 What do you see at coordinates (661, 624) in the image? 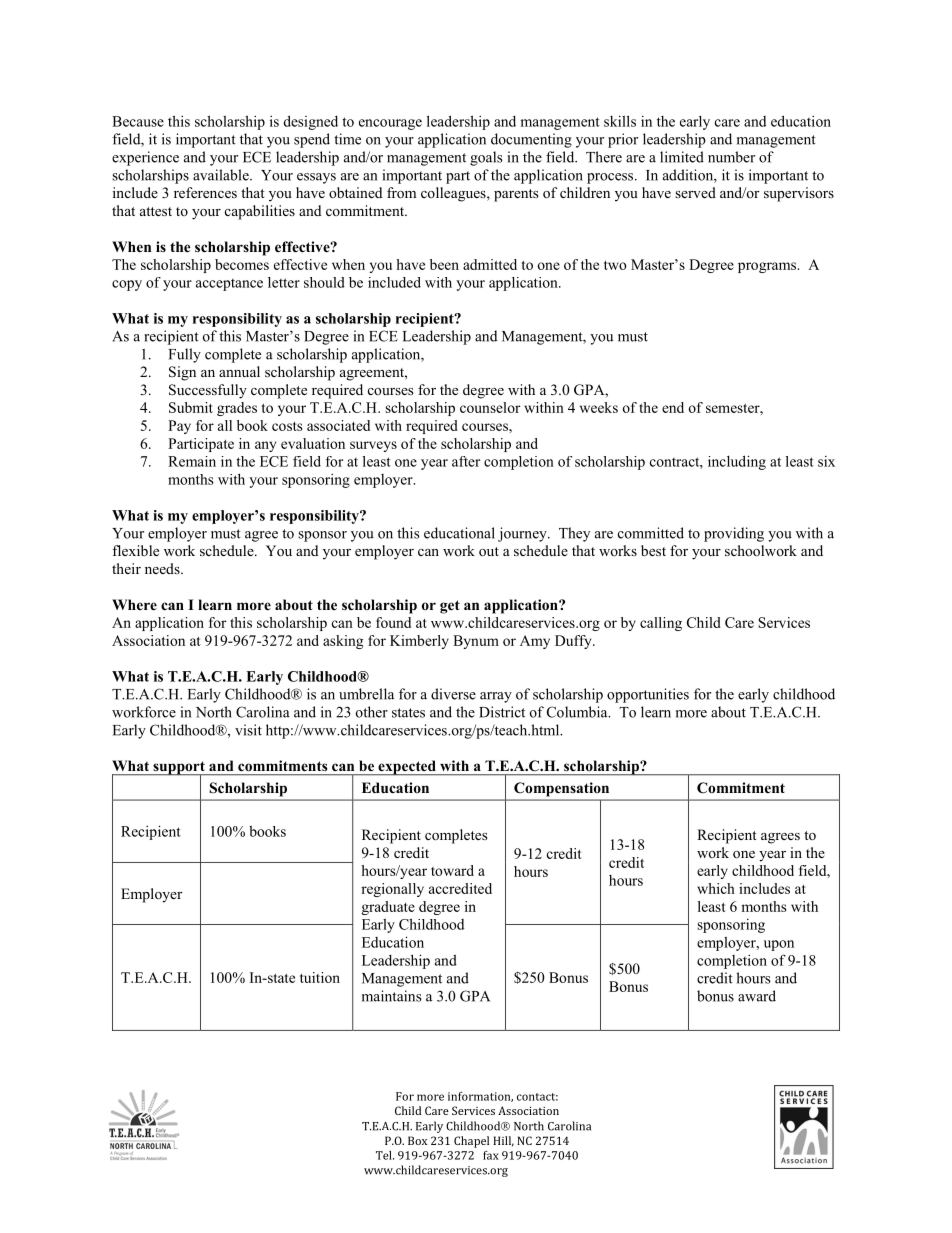
I see `calling` at bounding box center [661, 624].
